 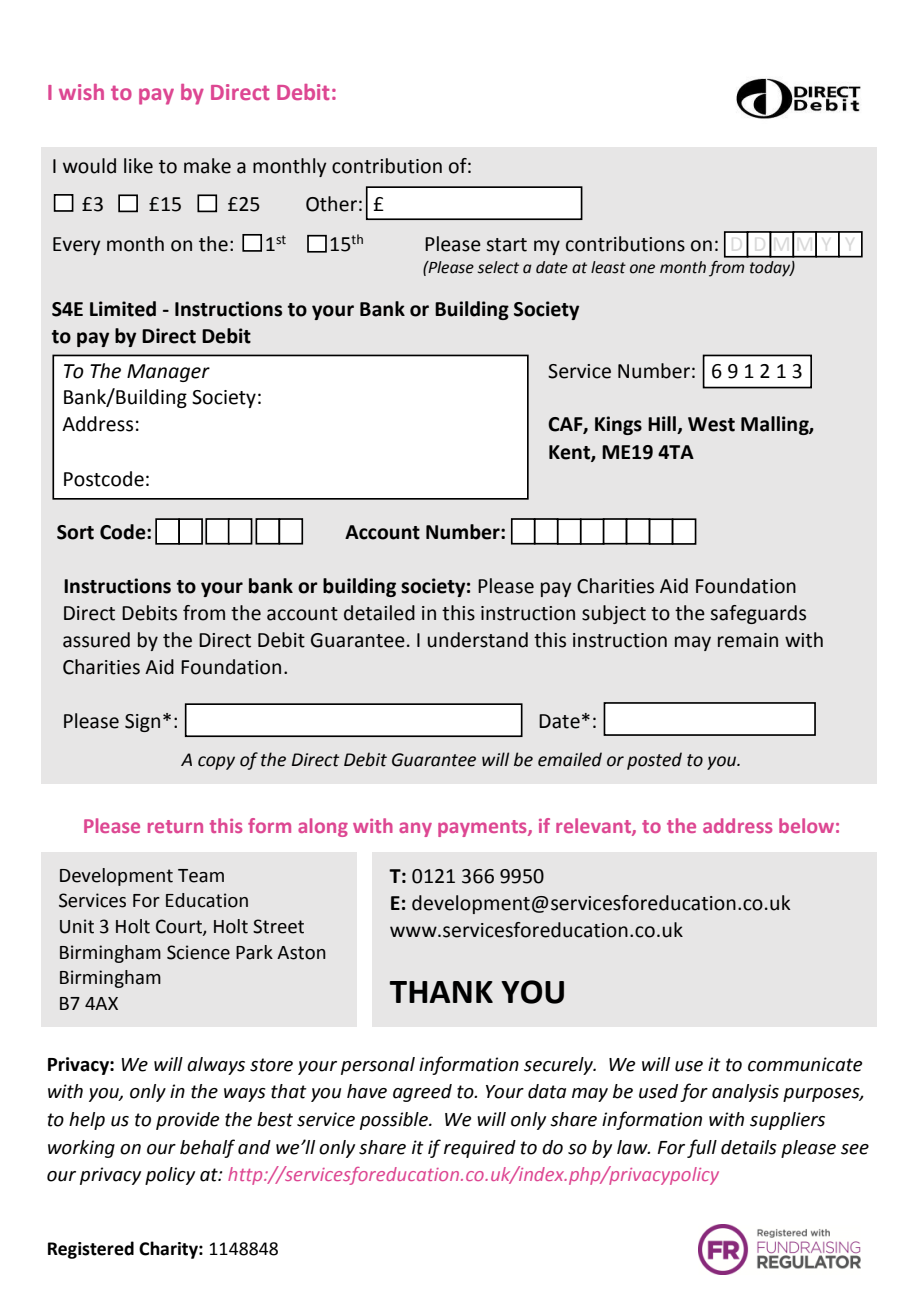 I want to click on payments, so click(x=483, y=828).
